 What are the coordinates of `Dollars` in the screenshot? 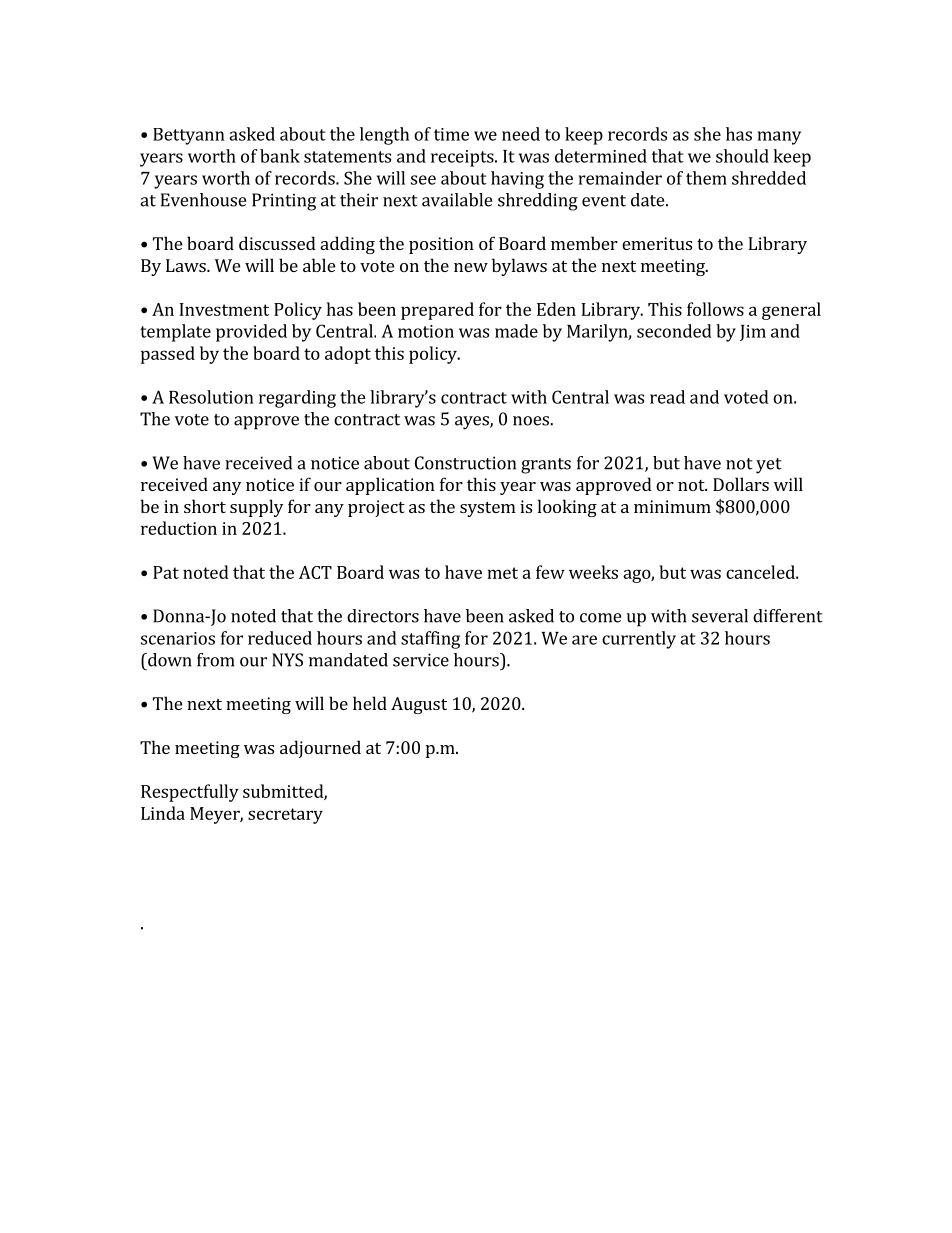 It's located at (741, 484).
